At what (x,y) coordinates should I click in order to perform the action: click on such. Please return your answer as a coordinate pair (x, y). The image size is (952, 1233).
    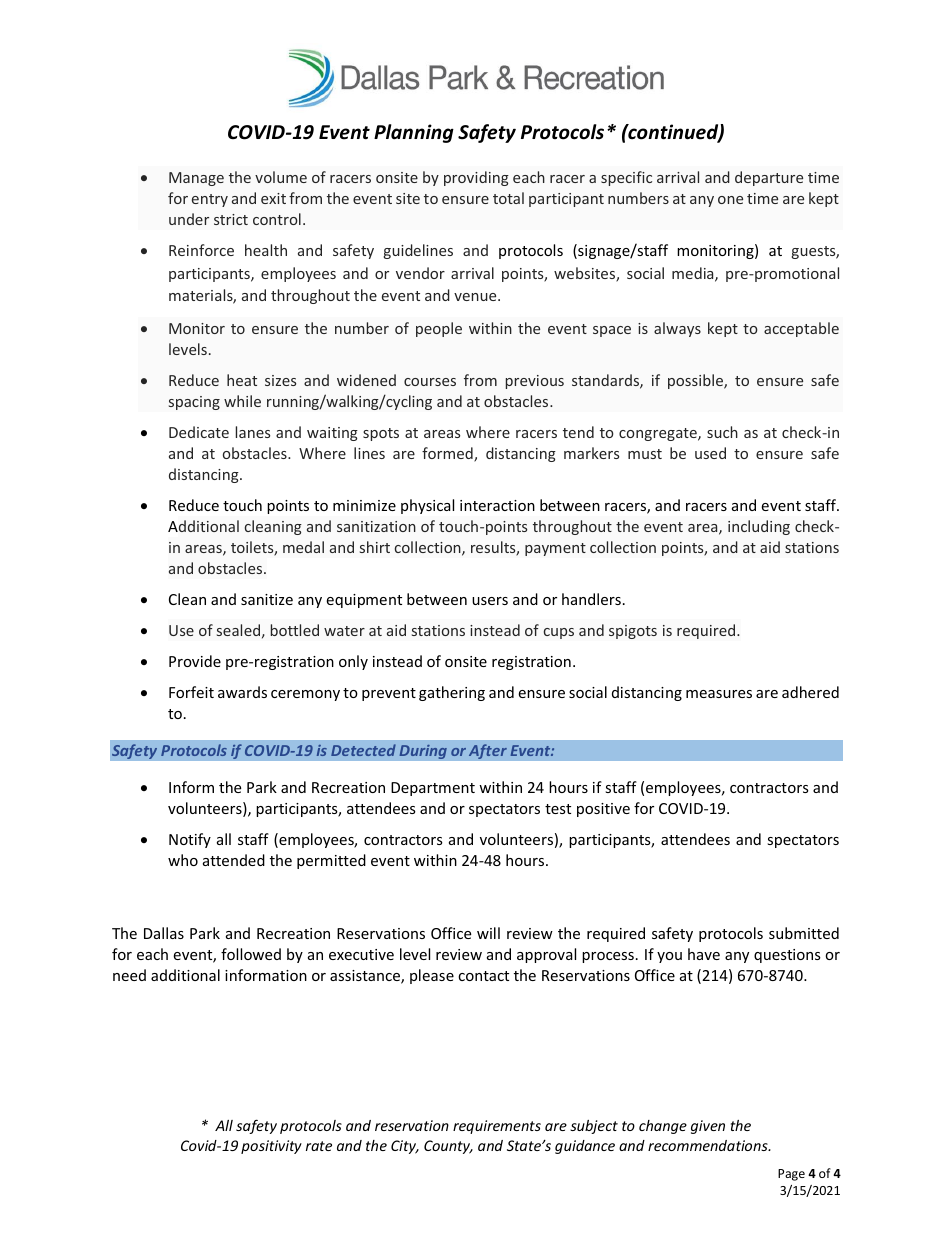
    Looking at the image, I should click on (722, 432).
